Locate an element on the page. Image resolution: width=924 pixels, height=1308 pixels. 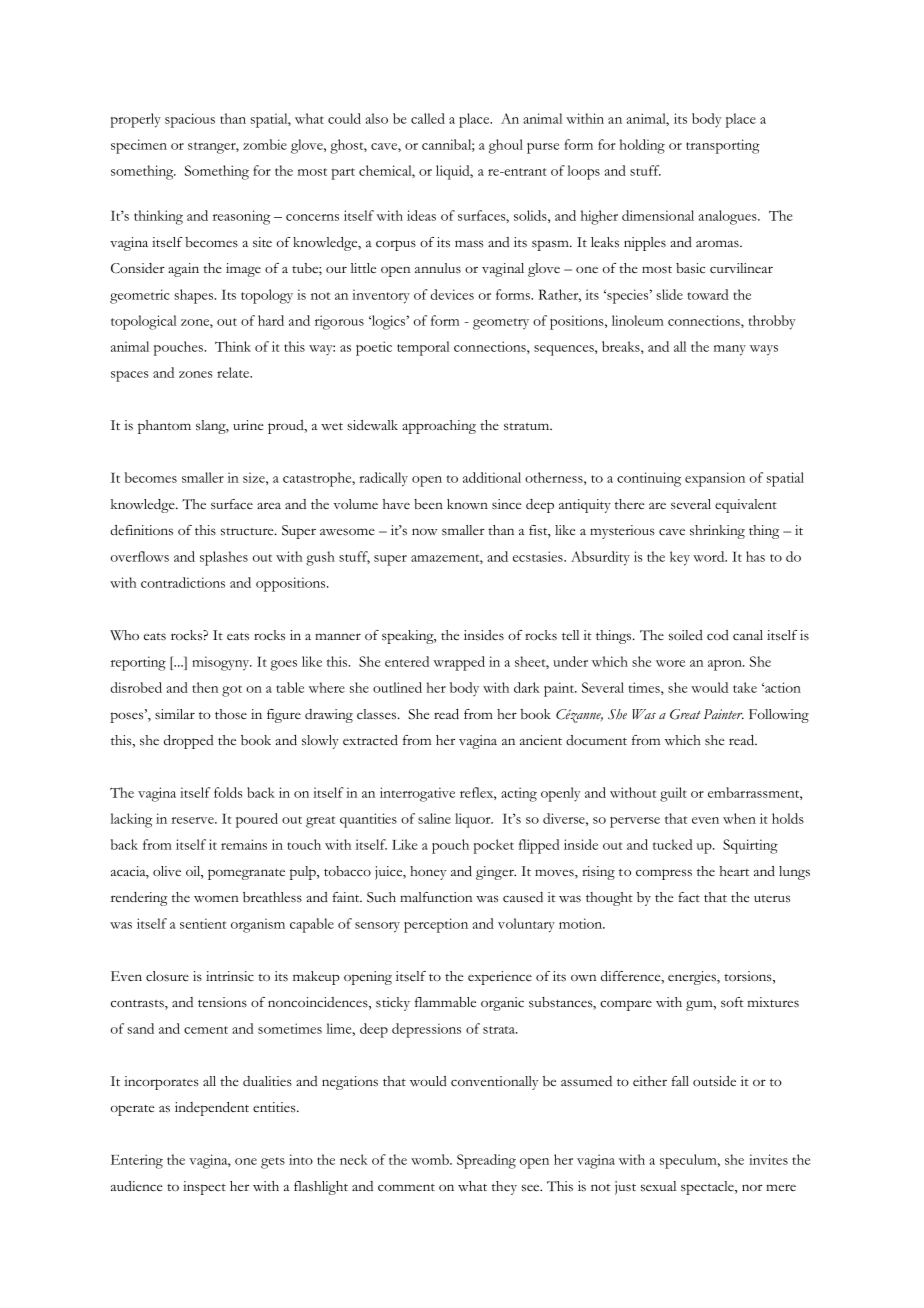
ghoul is located at coordinates (506, 146).
